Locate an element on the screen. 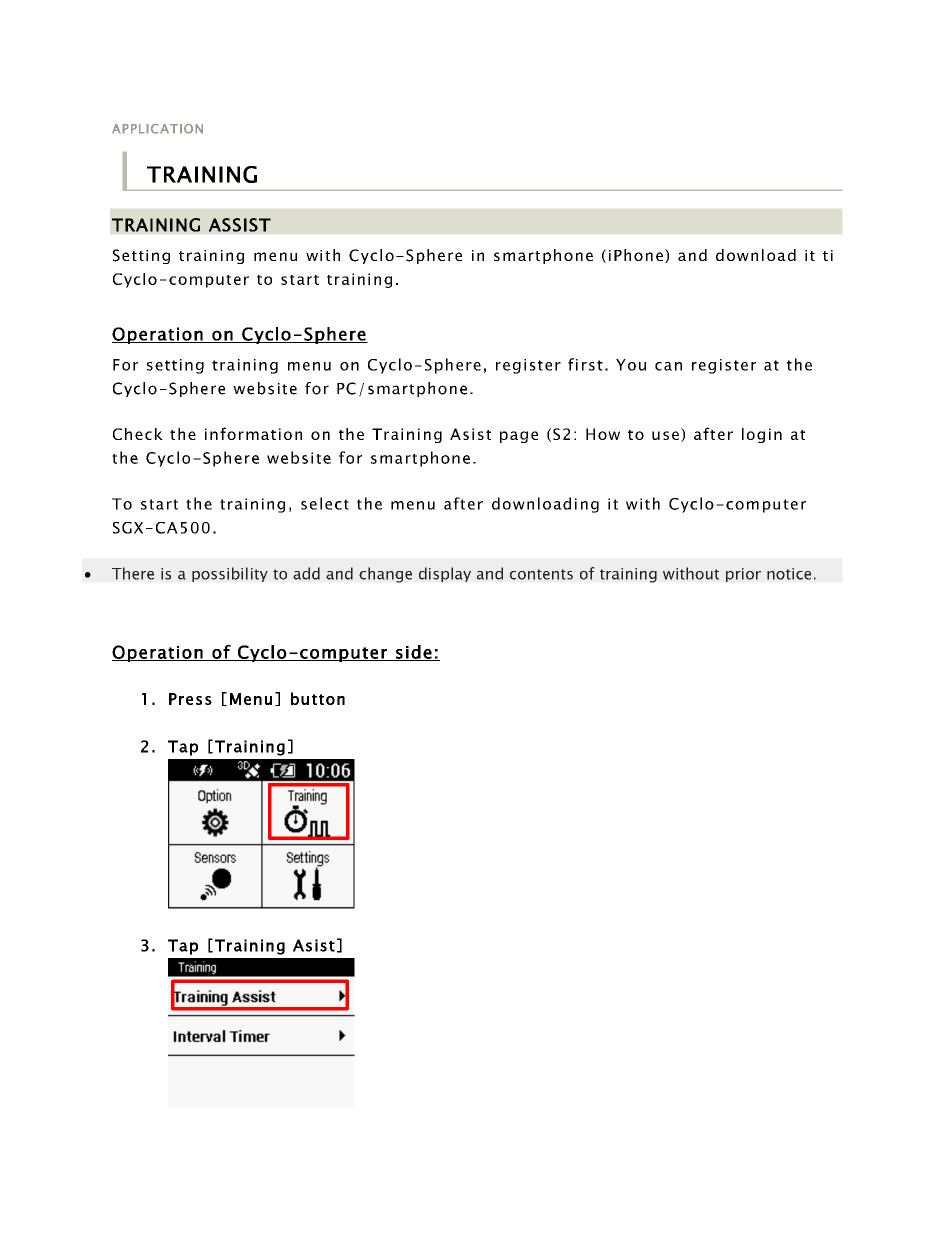 The height and width of the screenshot is (1233, 952). use is located at coordinates (665, 435).
